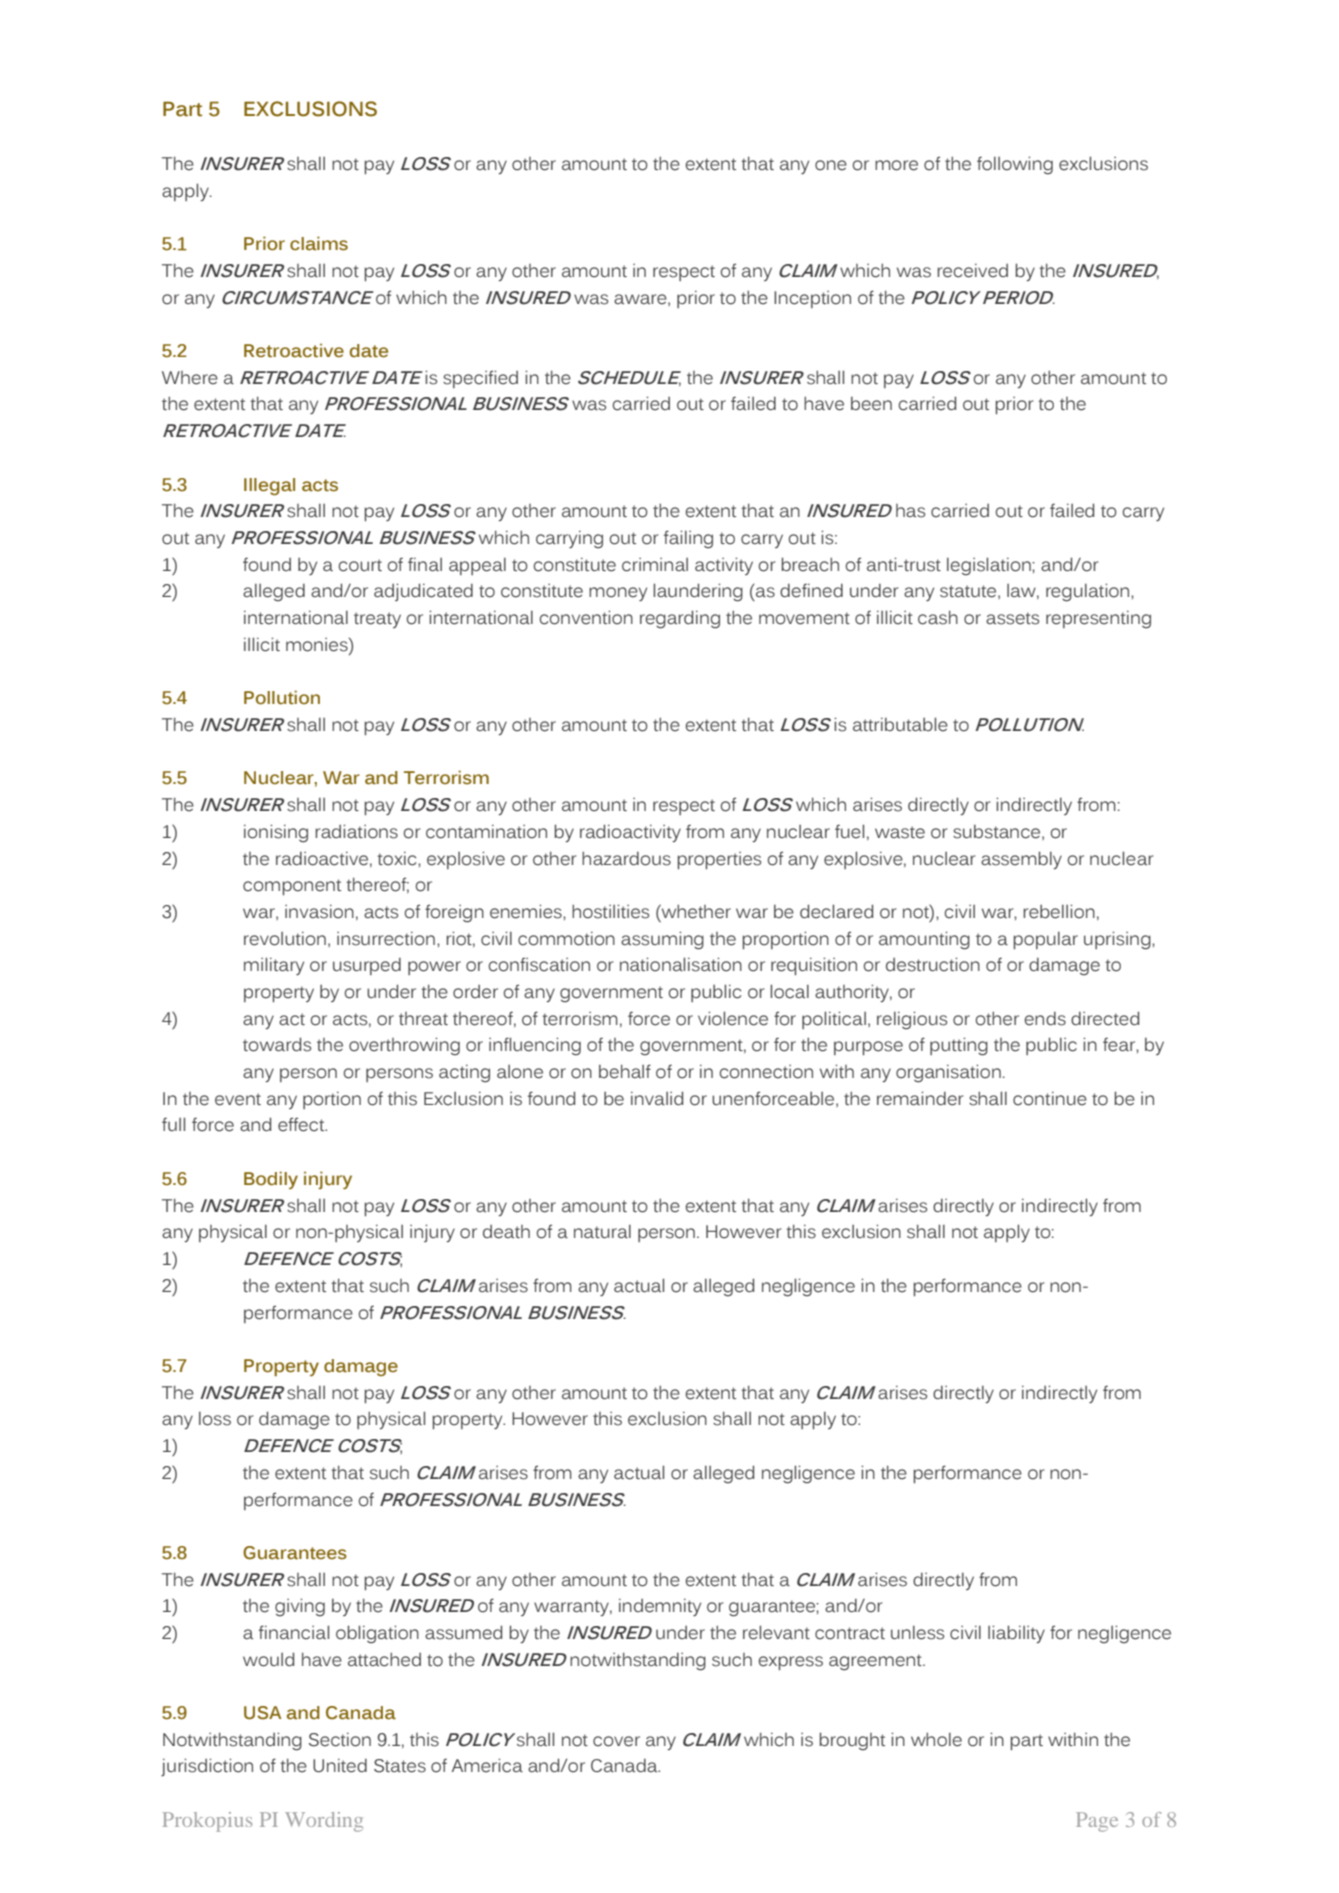  What do you see at coordinates (1016, 1634) in the screenshot?
I see `liability` at bounding box center [1016, 1634].
